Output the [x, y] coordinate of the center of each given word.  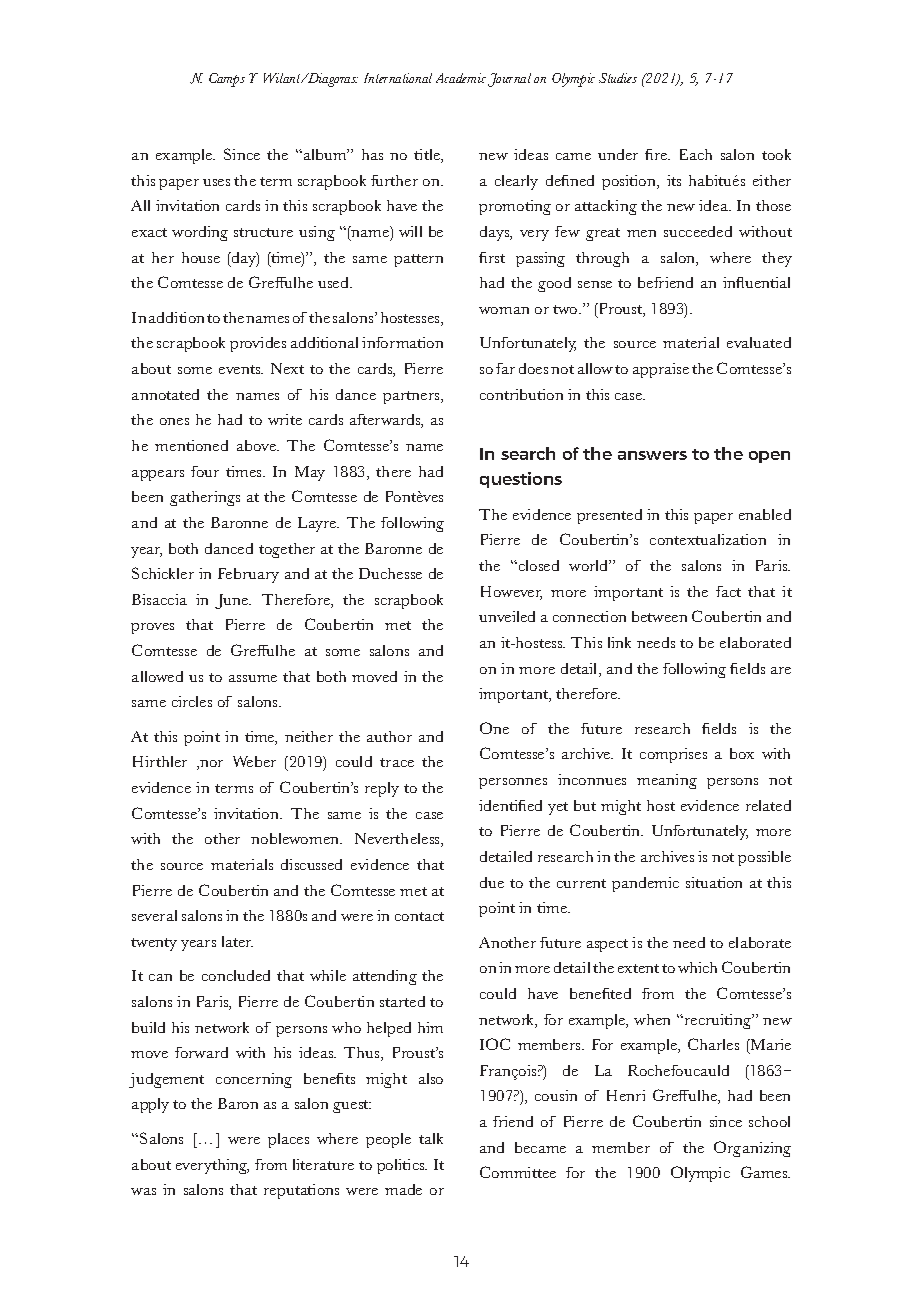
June [233, 601]
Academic [461, 78]
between [659, 616]
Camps [227, 80]
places [288, 1140]
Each [696, 154]
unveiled [507, 616]
